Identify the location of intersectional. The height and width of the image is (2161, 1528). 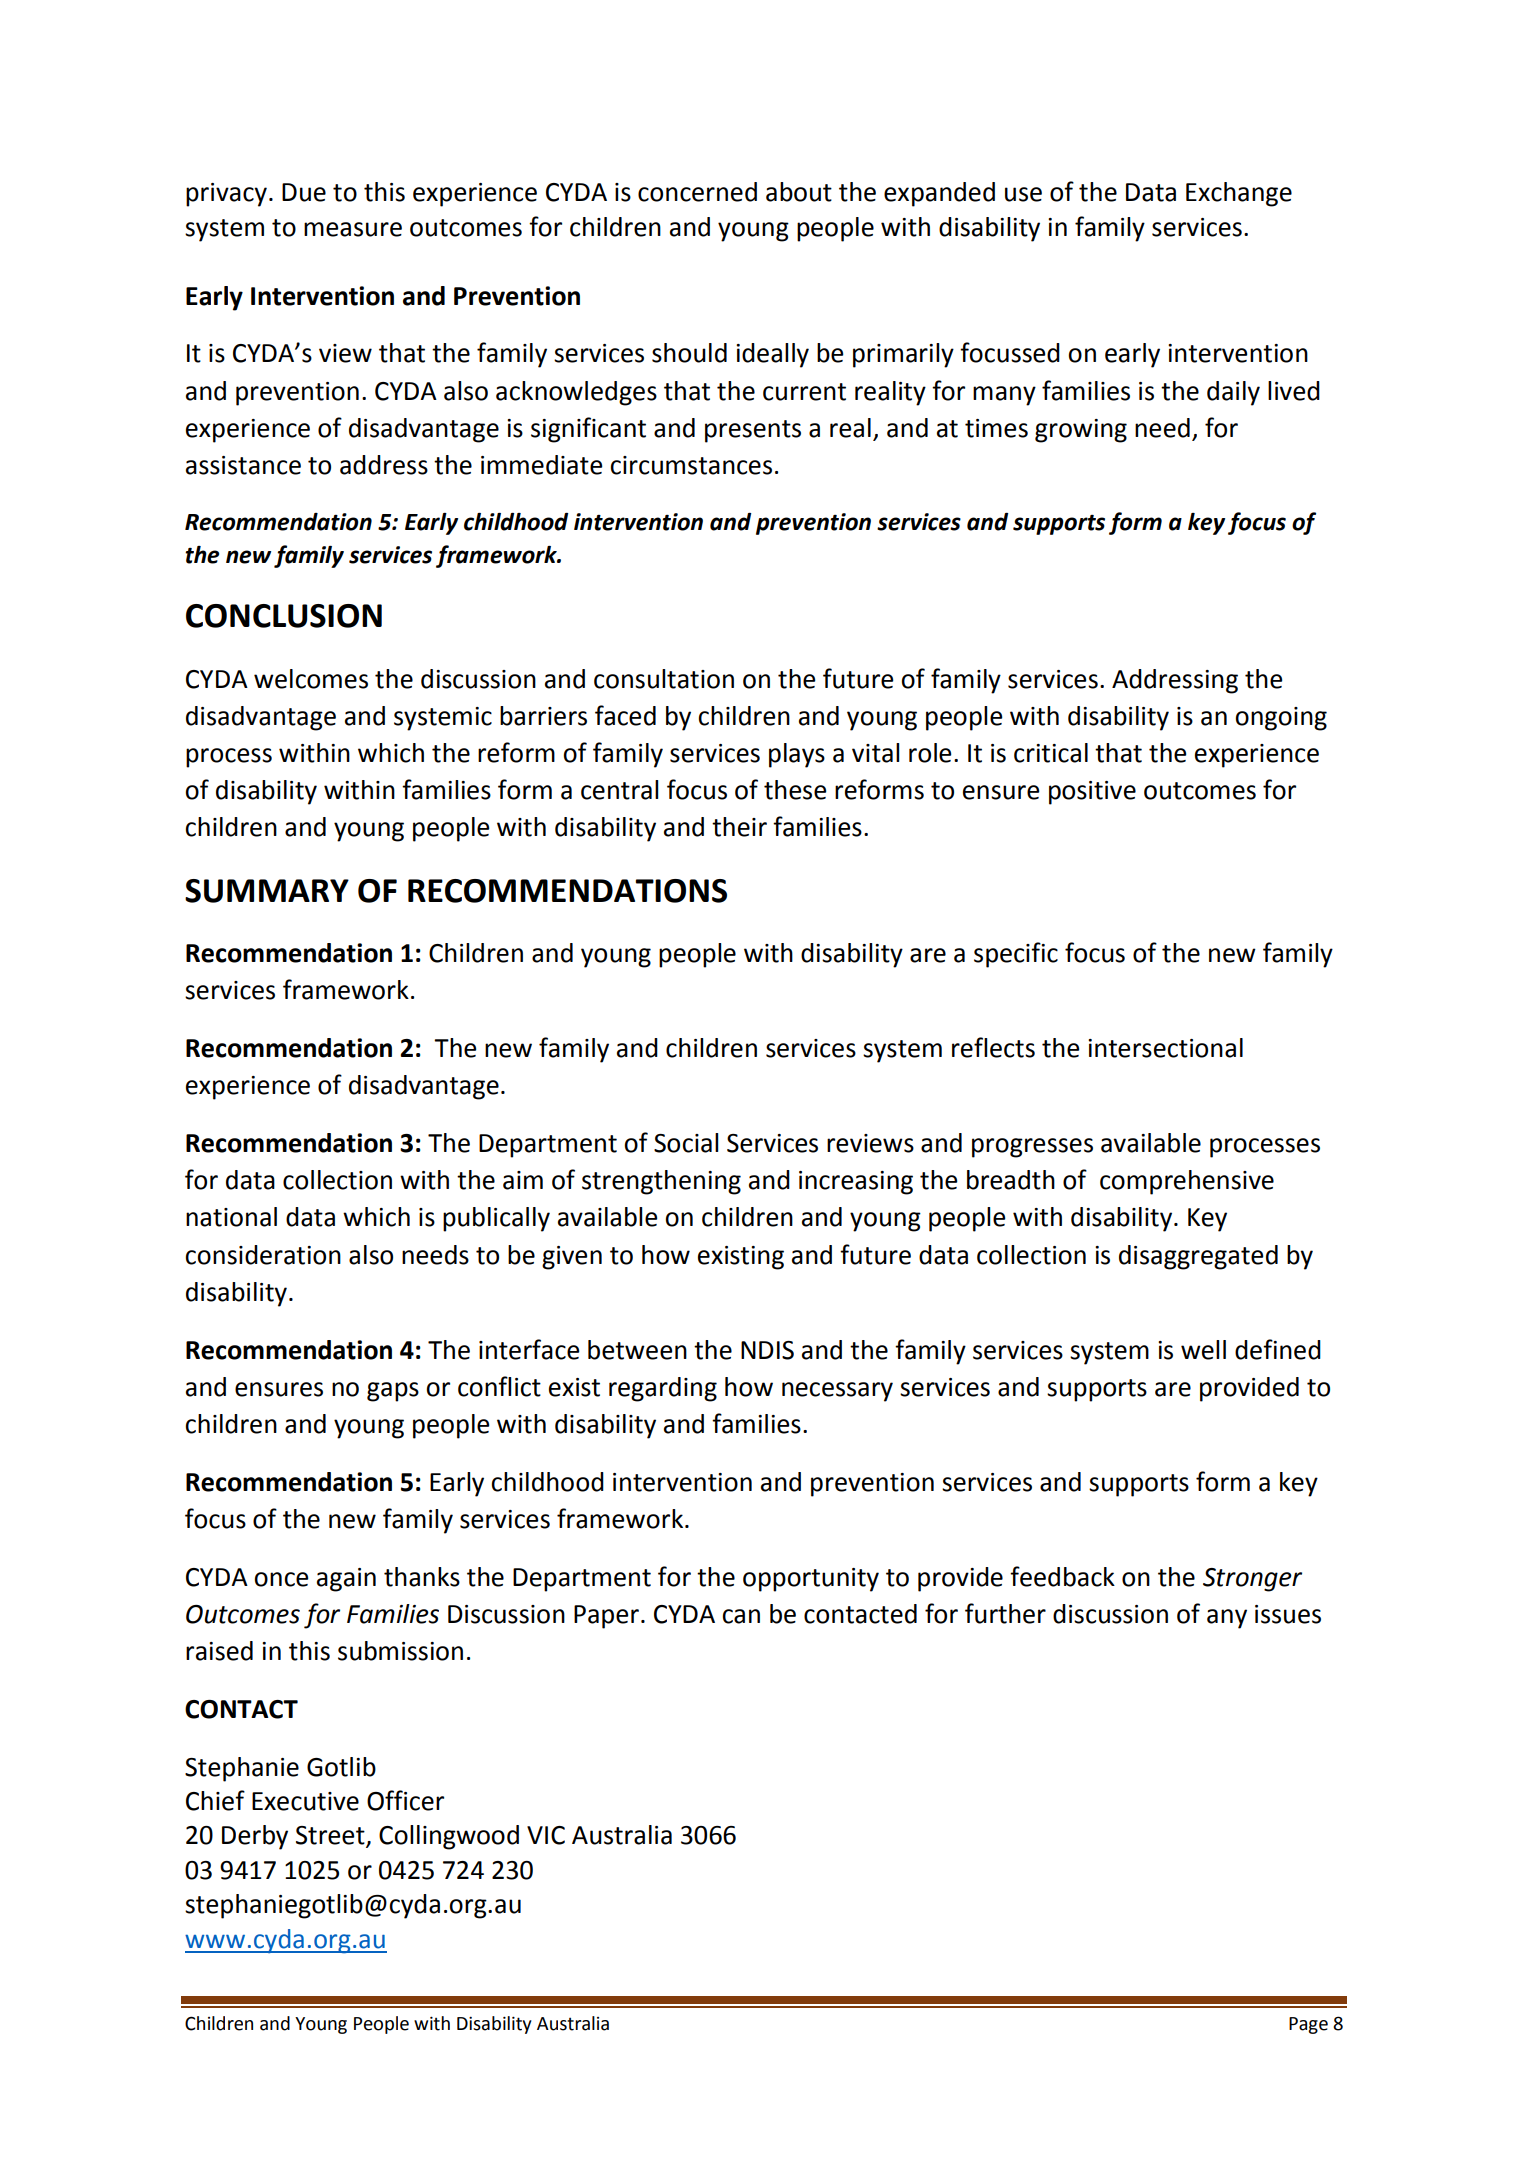
(1165, 1048).
